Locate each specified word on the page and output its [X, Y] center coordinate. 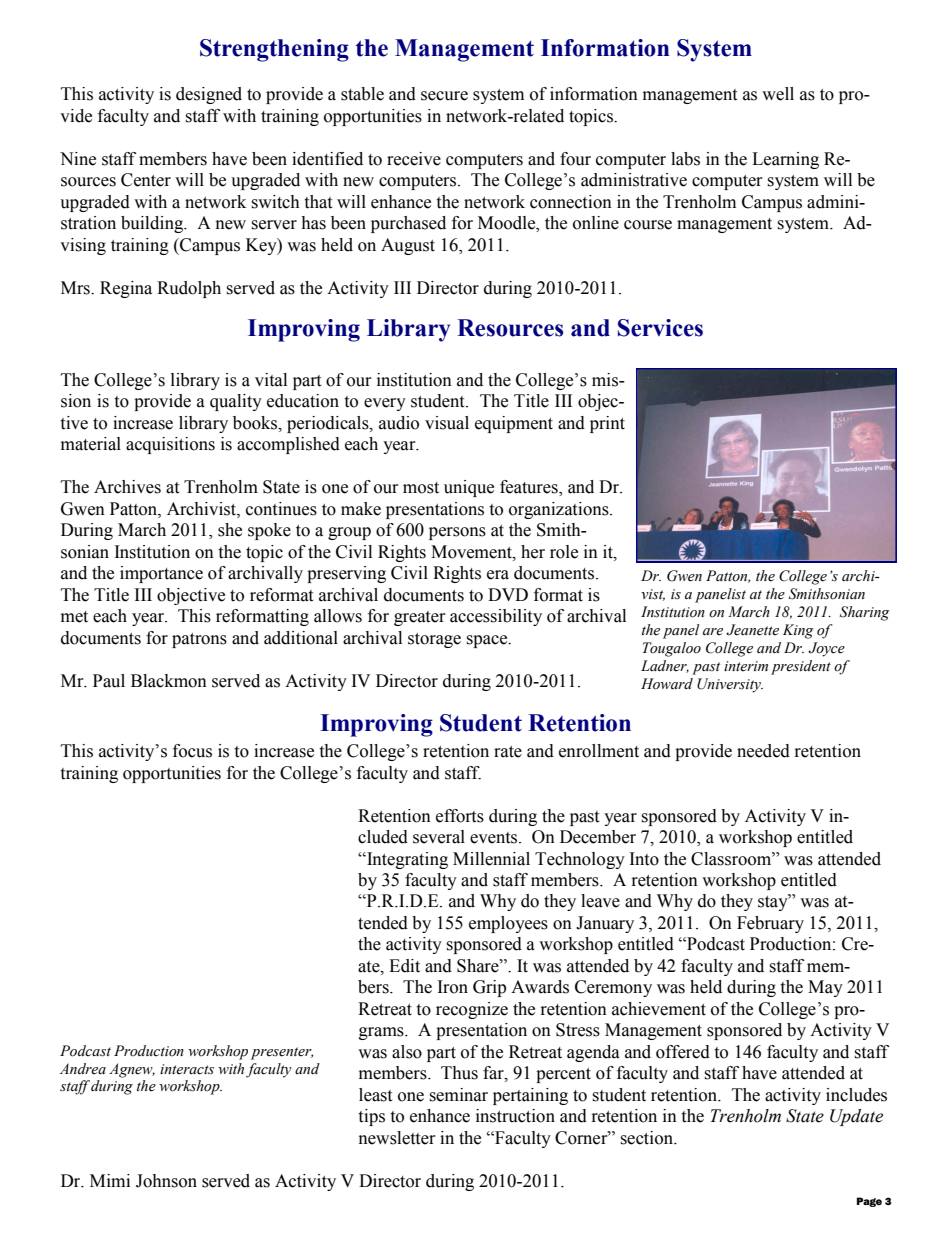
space [488, 641]
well [778, 94]
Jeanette [752, 630]
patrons [199, 640]
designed [209, 95]
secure [444, 96]
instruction [515, 1116]
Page [869, 1202]
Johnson [166, 1181]
